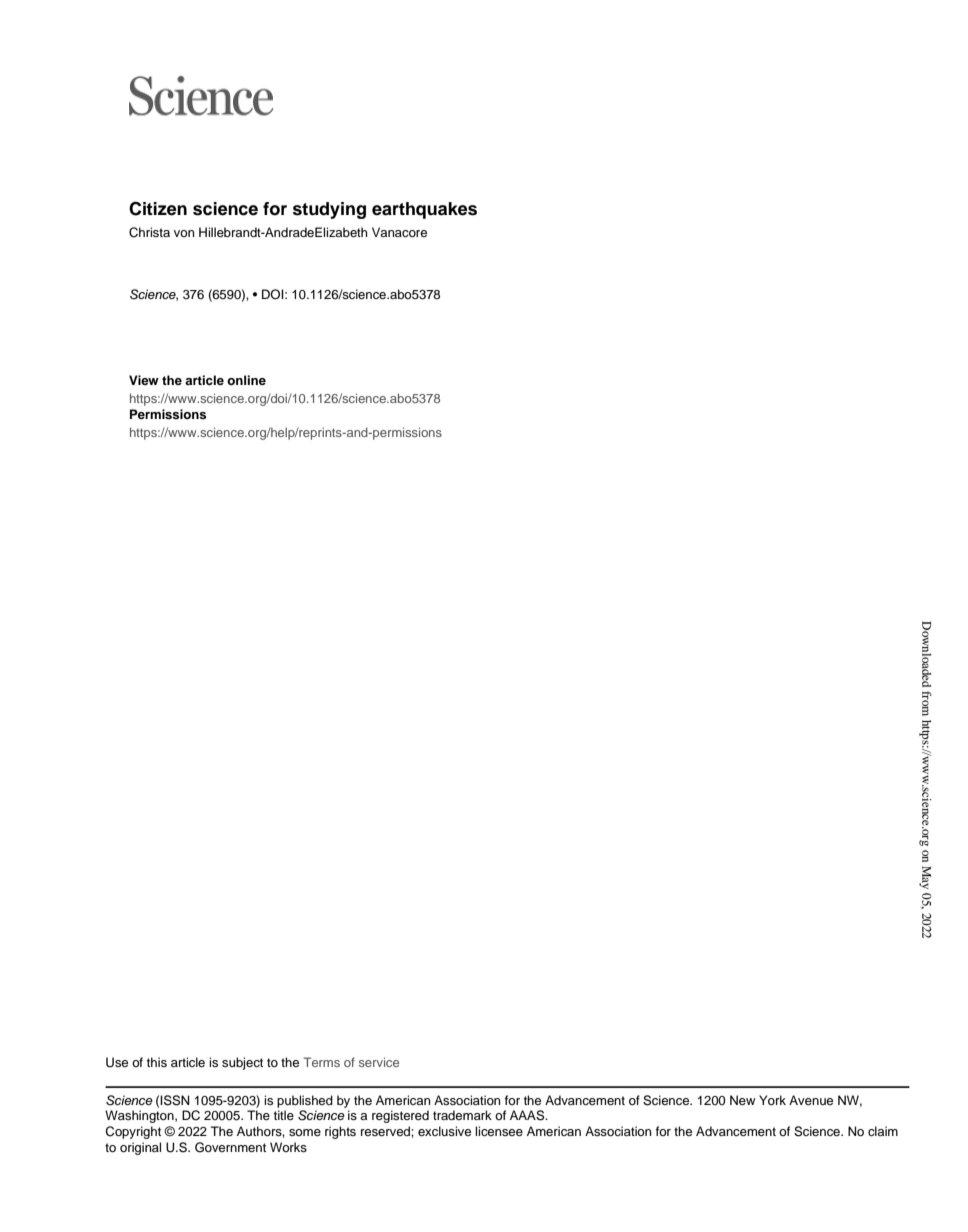 The image size is (968, 1232). What do you see at coordinates (424, 210) in the screenshot?
I see `earthquakes` at bounding box center [424, 210].
